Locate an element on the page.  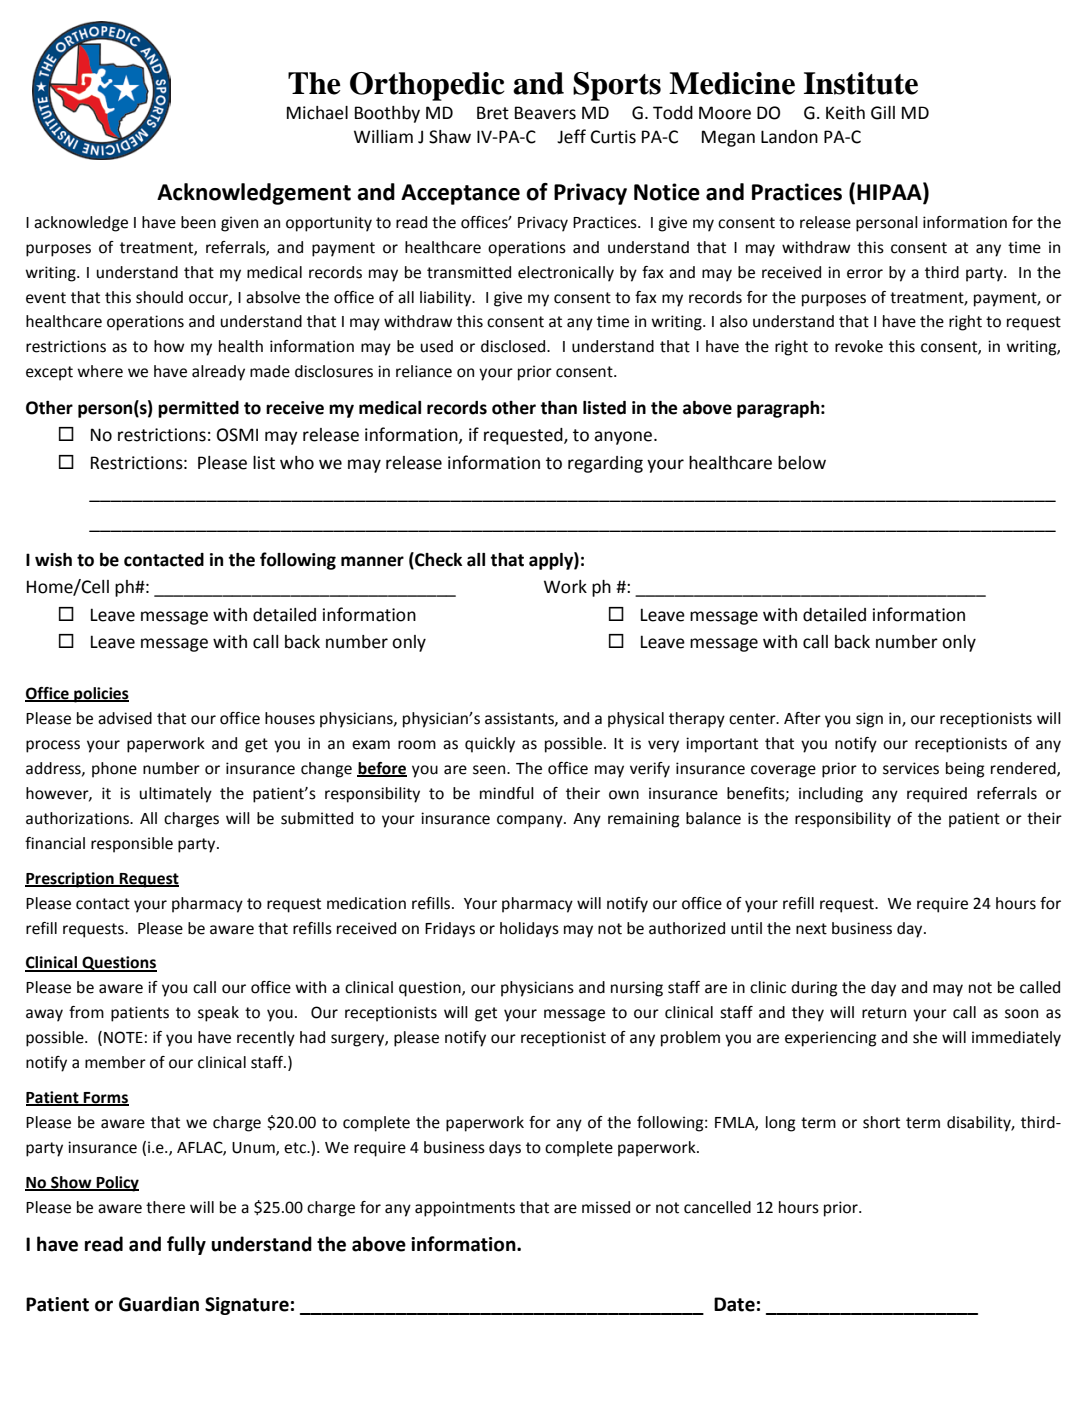
Date is located at coordinates (734, 1304).
